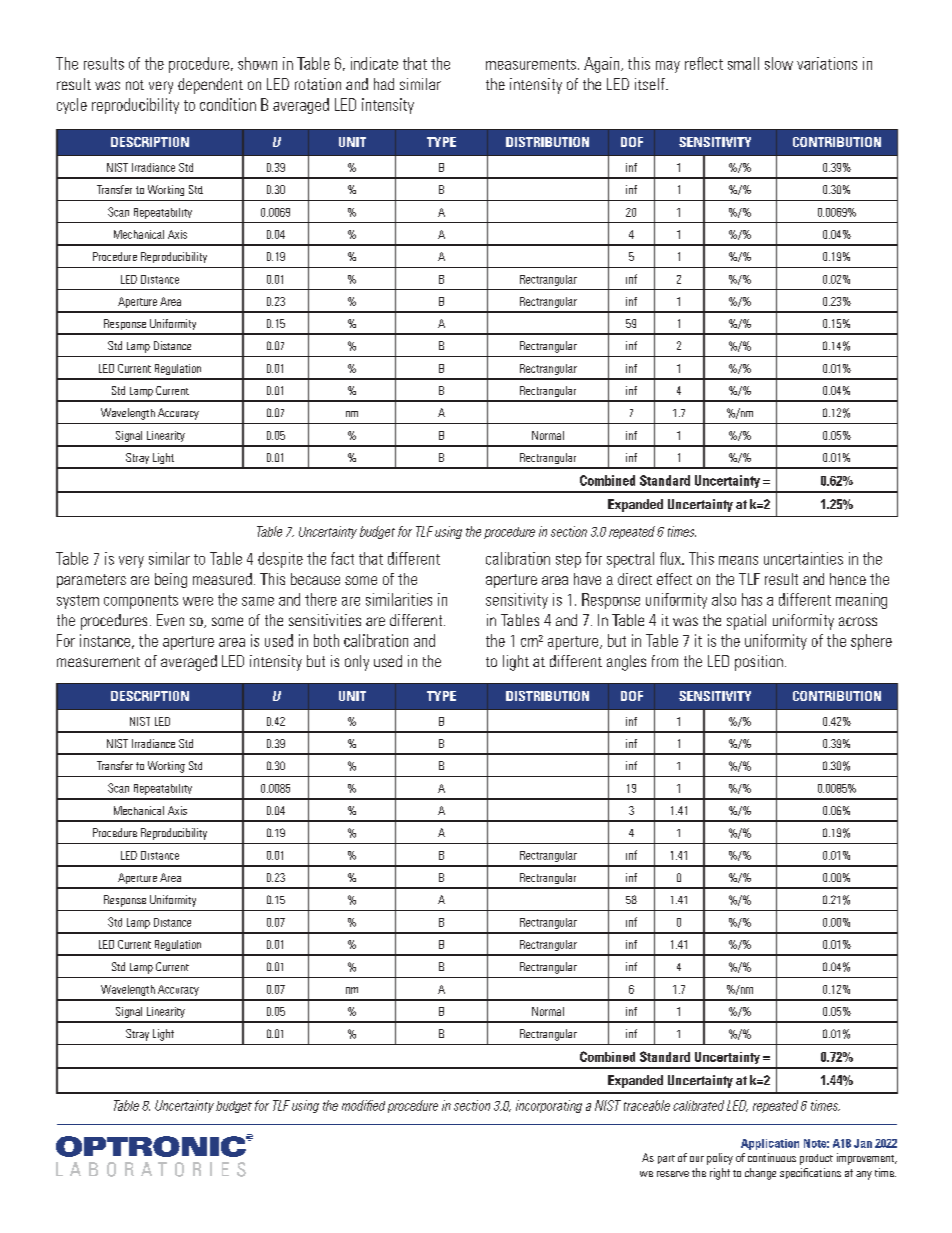  Describe the element at coordinates (549, 1106) in the screenshot. I see `incorporating` at that location.
